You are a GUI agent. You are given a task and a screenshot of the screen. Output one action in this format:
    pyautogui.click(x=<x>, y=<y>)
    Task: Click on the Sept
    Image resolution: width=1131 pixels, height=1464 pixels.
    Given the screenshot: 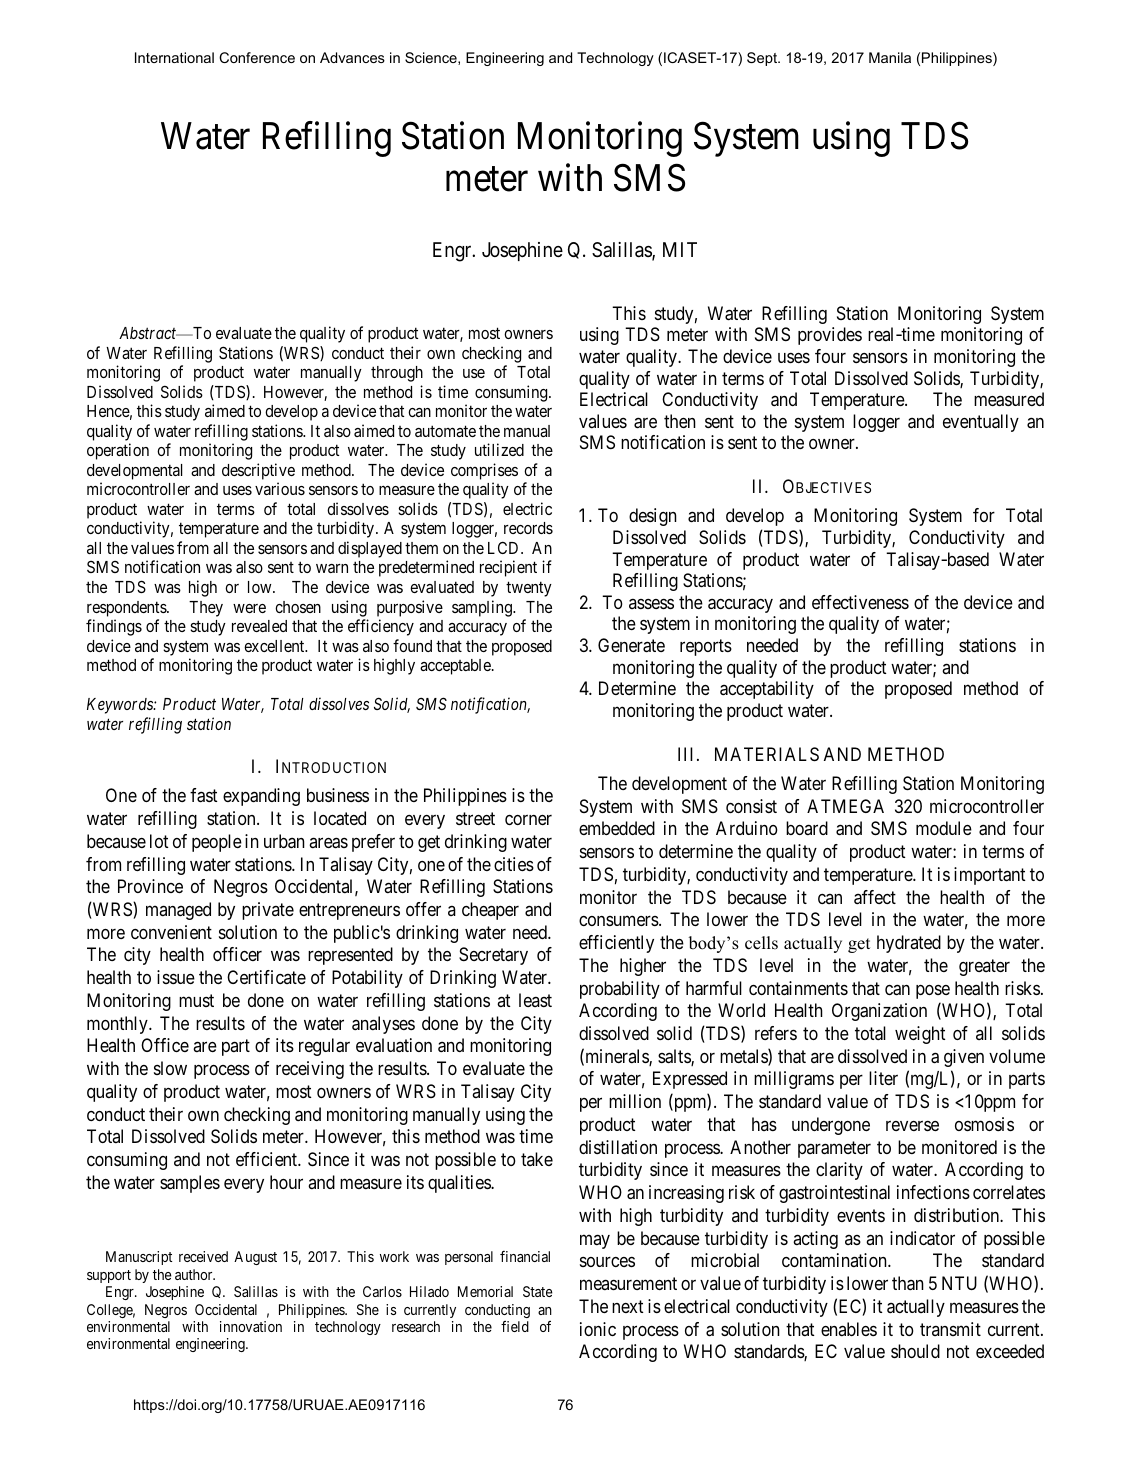 What is the action you would take?
    pyautogui.click(x=763, y=59)
